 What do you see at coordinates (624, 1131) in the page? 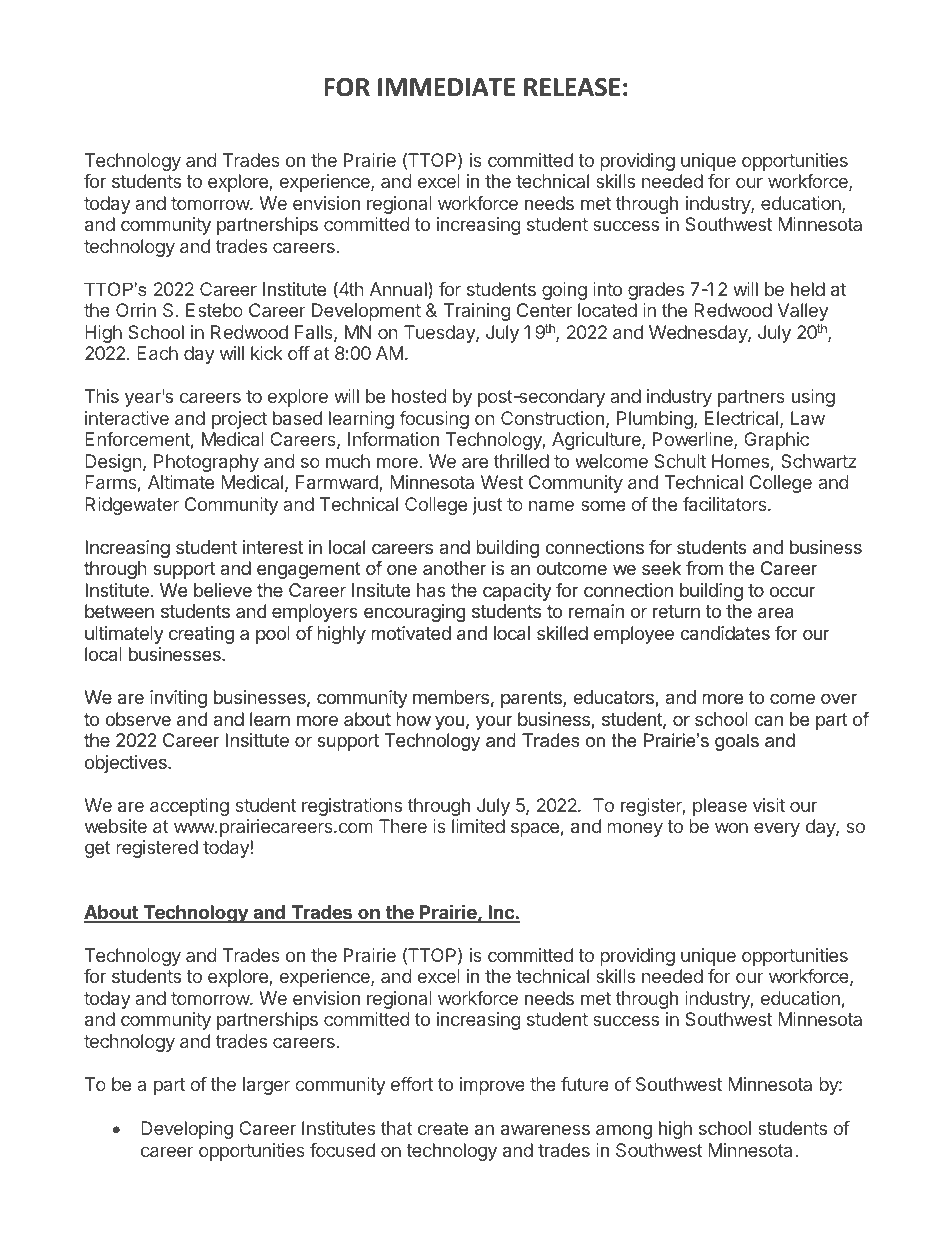
I see `among` at bounding box center [624, 1131].
